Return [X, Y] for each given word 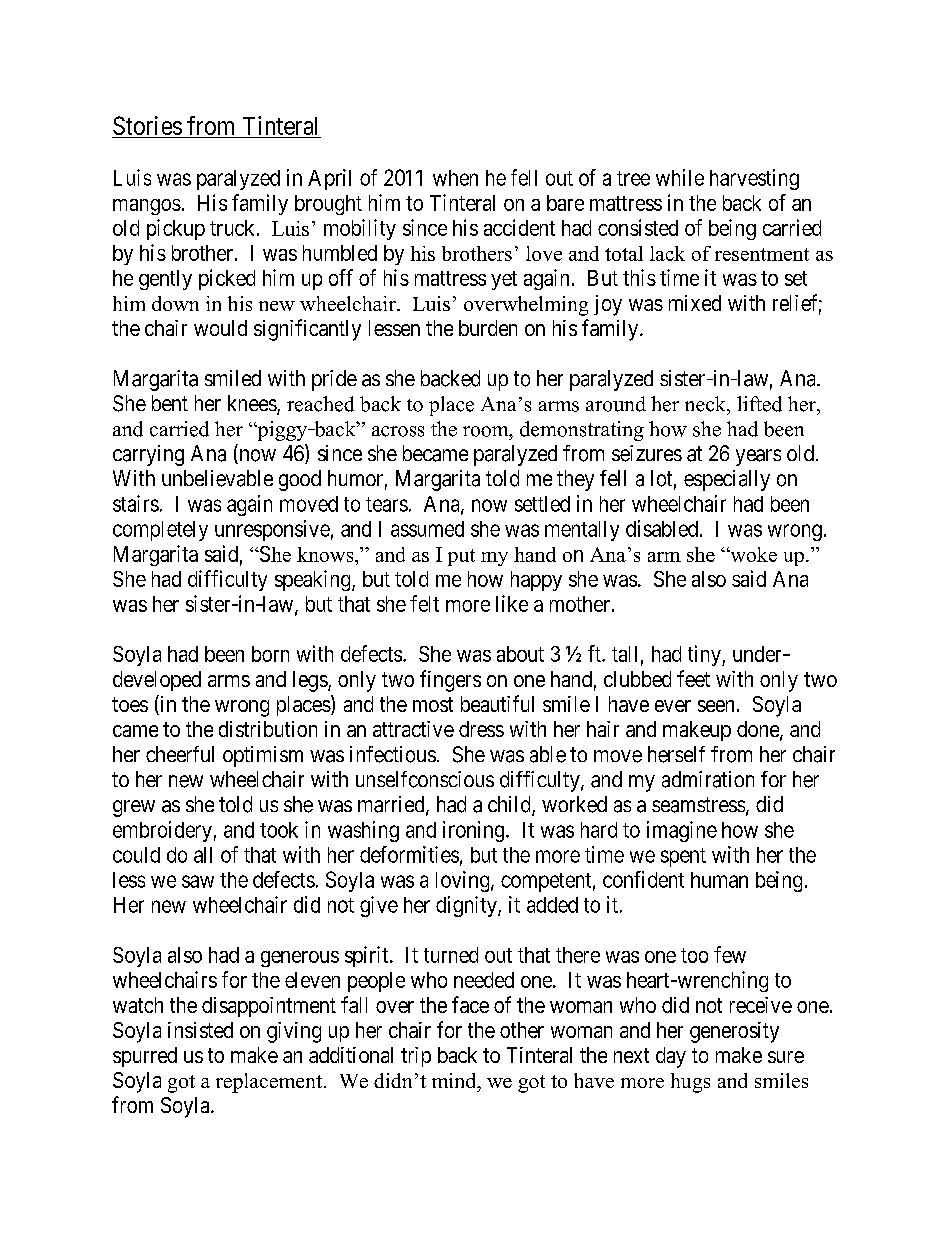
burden [488, 328]
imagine [682, 831]
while [680, 177]
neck [706, 404]
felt [424, 603]
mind [455, 1080]
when [455, 178]
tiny [705, 655]
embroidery [162, 831]
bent [170, 403]
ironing [473, 831]
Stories [147, 127]
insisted [200, 1030]
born [270, 654]
